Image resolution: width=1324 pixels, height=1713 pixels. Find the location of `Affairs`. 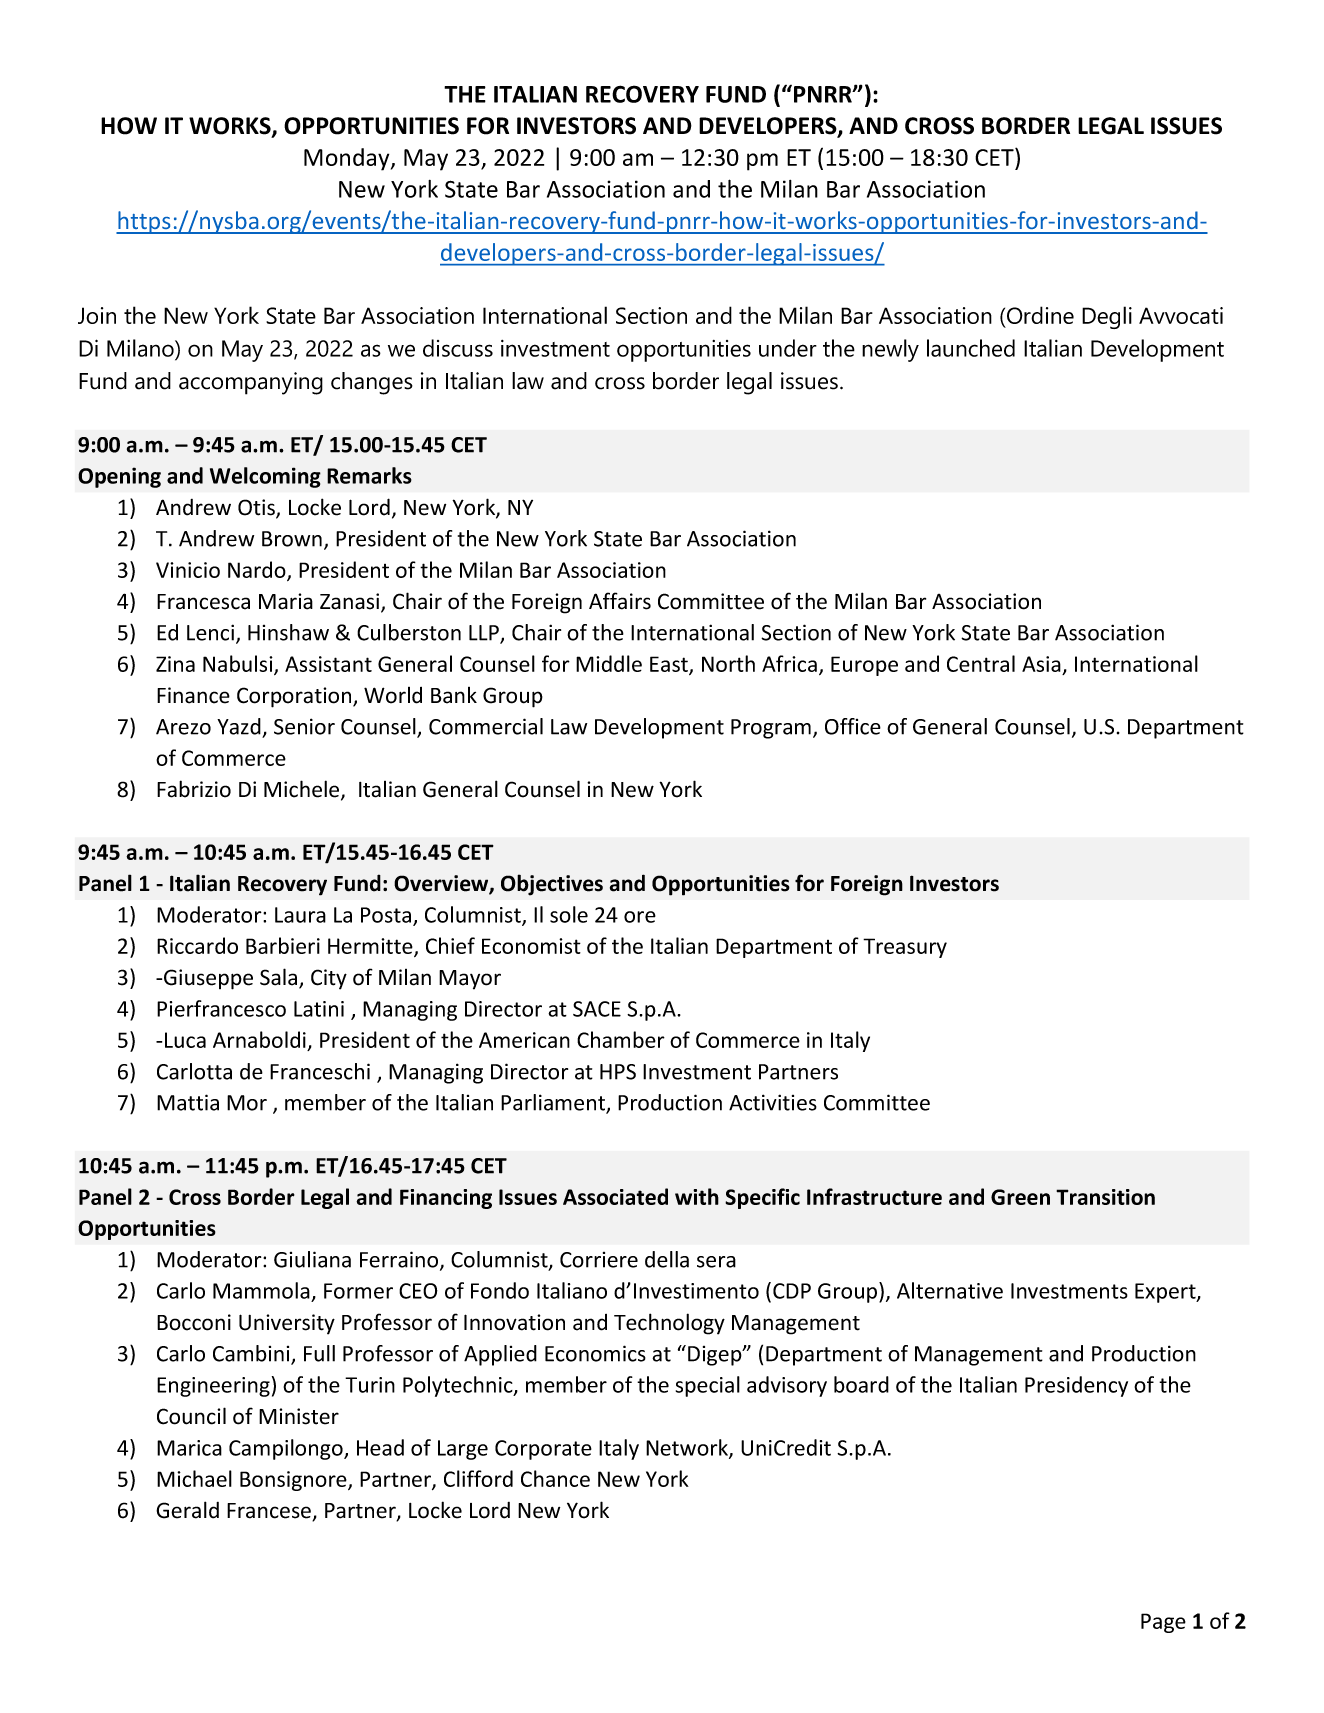

Affairs is located at coordinates (620, 601).
